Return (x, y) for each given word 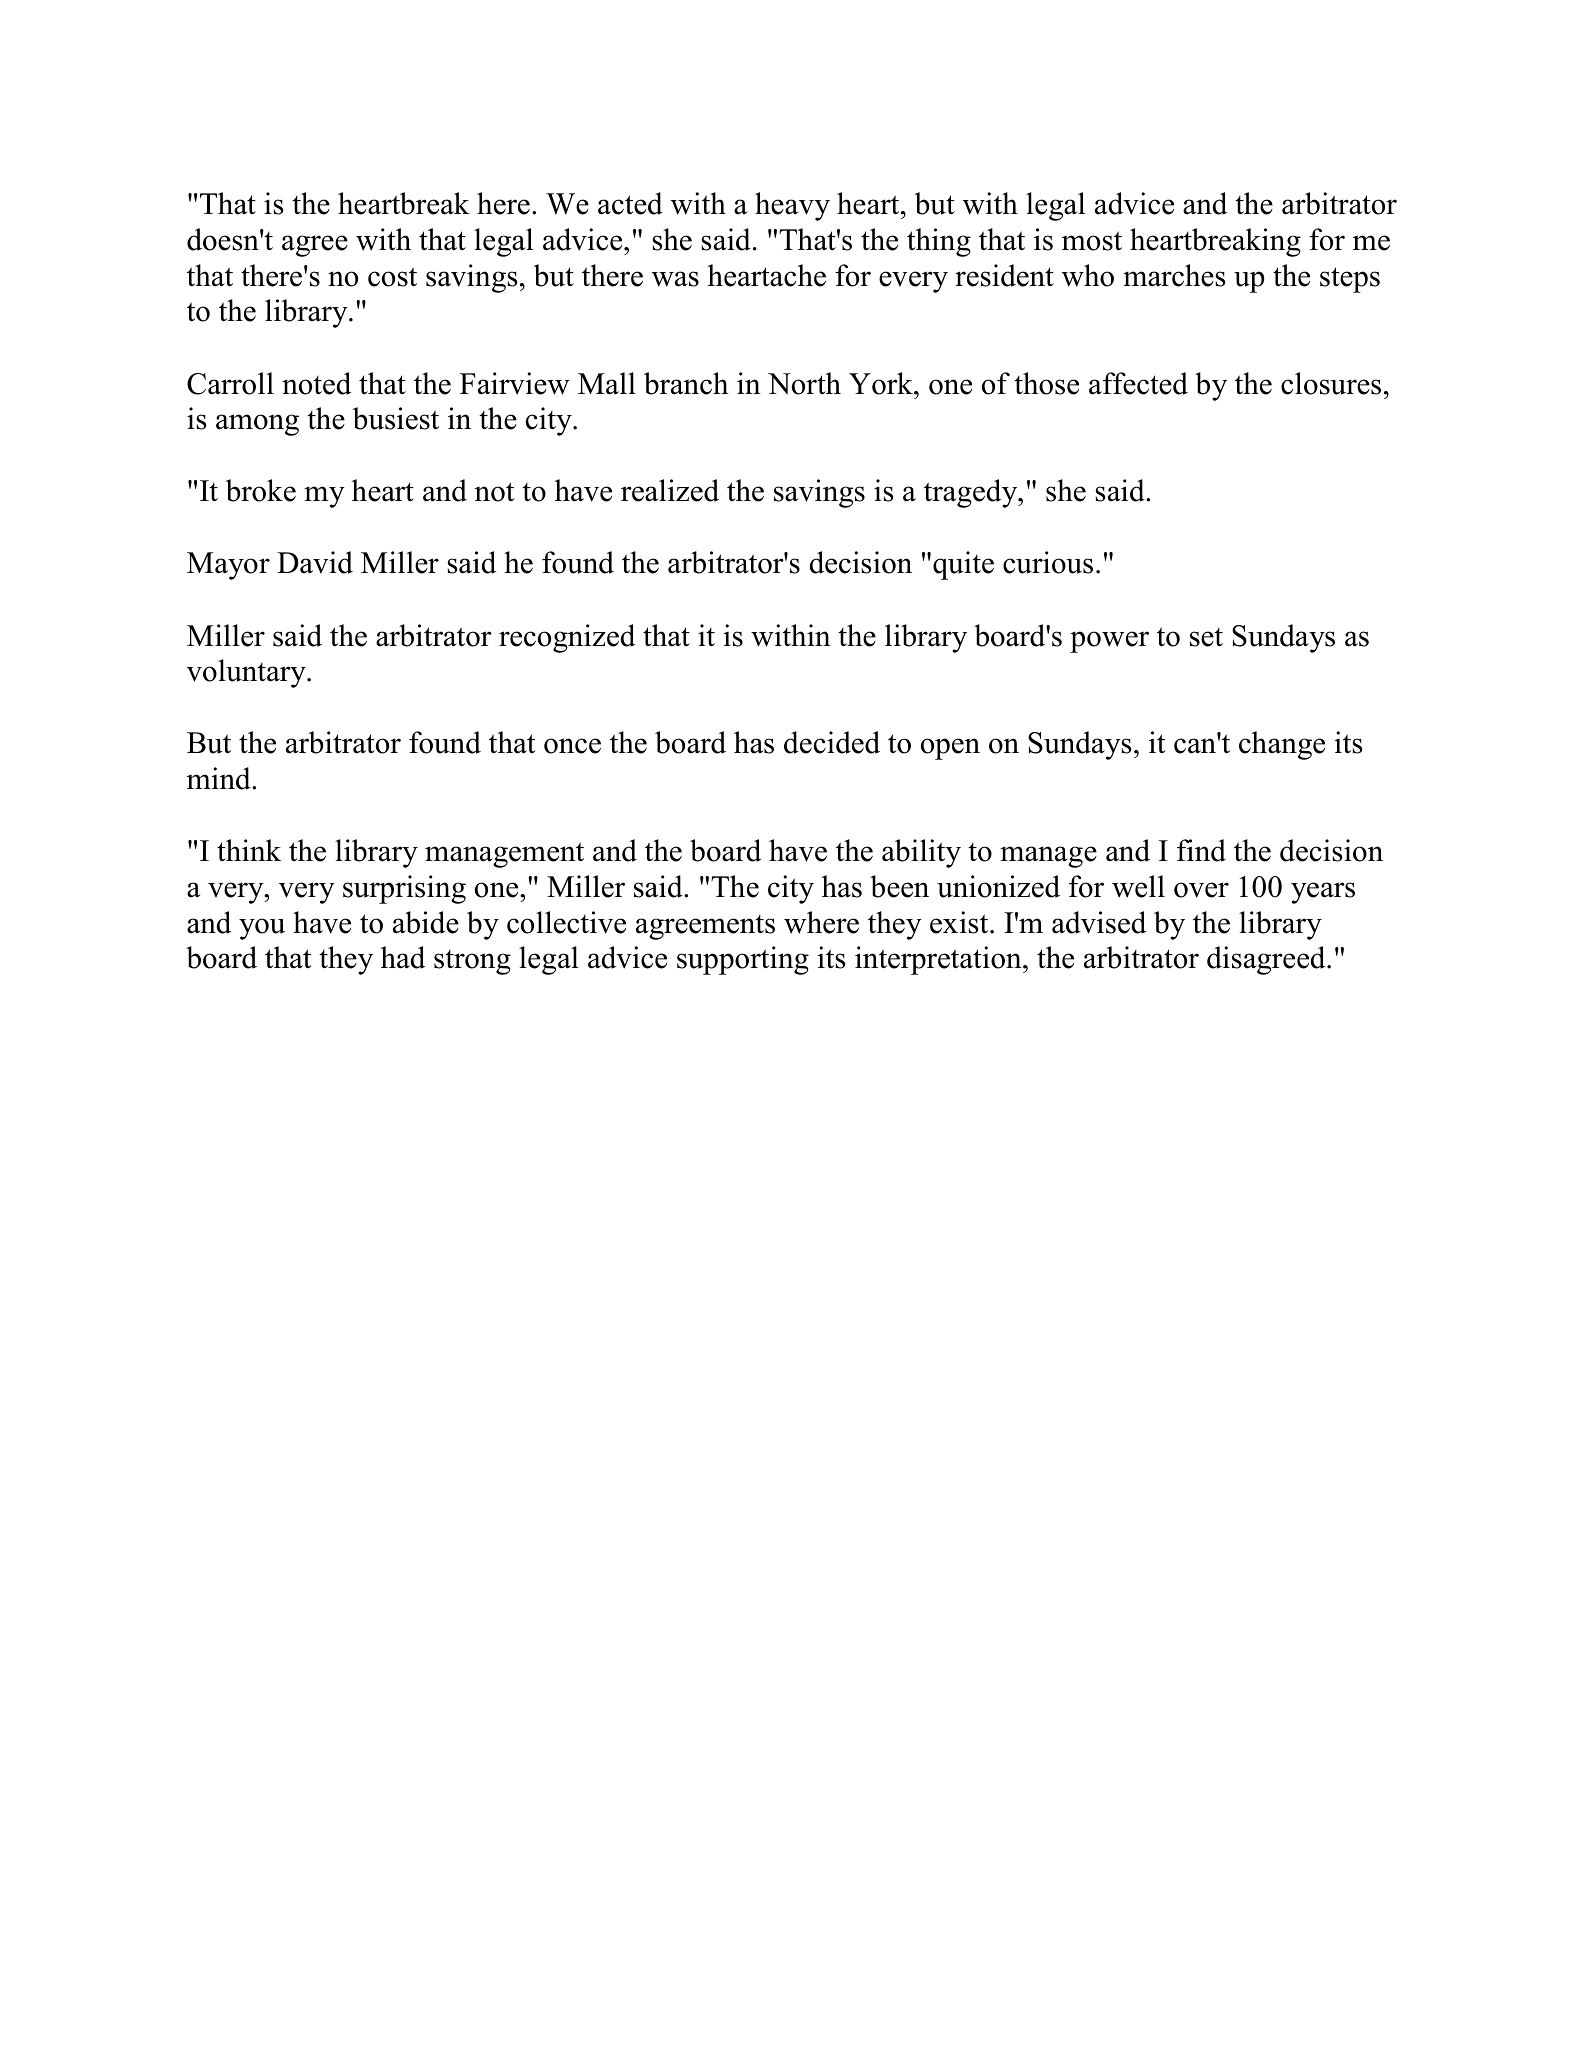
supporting (743, 960)
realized (670, 490)
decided (832, 742)
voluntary (247, 673)
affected (1138, 383)
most (1092, 241)
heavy (792, 206)
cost (392, 277)
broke (261, 490)
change (1282, 745)
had (403, 957)
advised (1099, 922)
